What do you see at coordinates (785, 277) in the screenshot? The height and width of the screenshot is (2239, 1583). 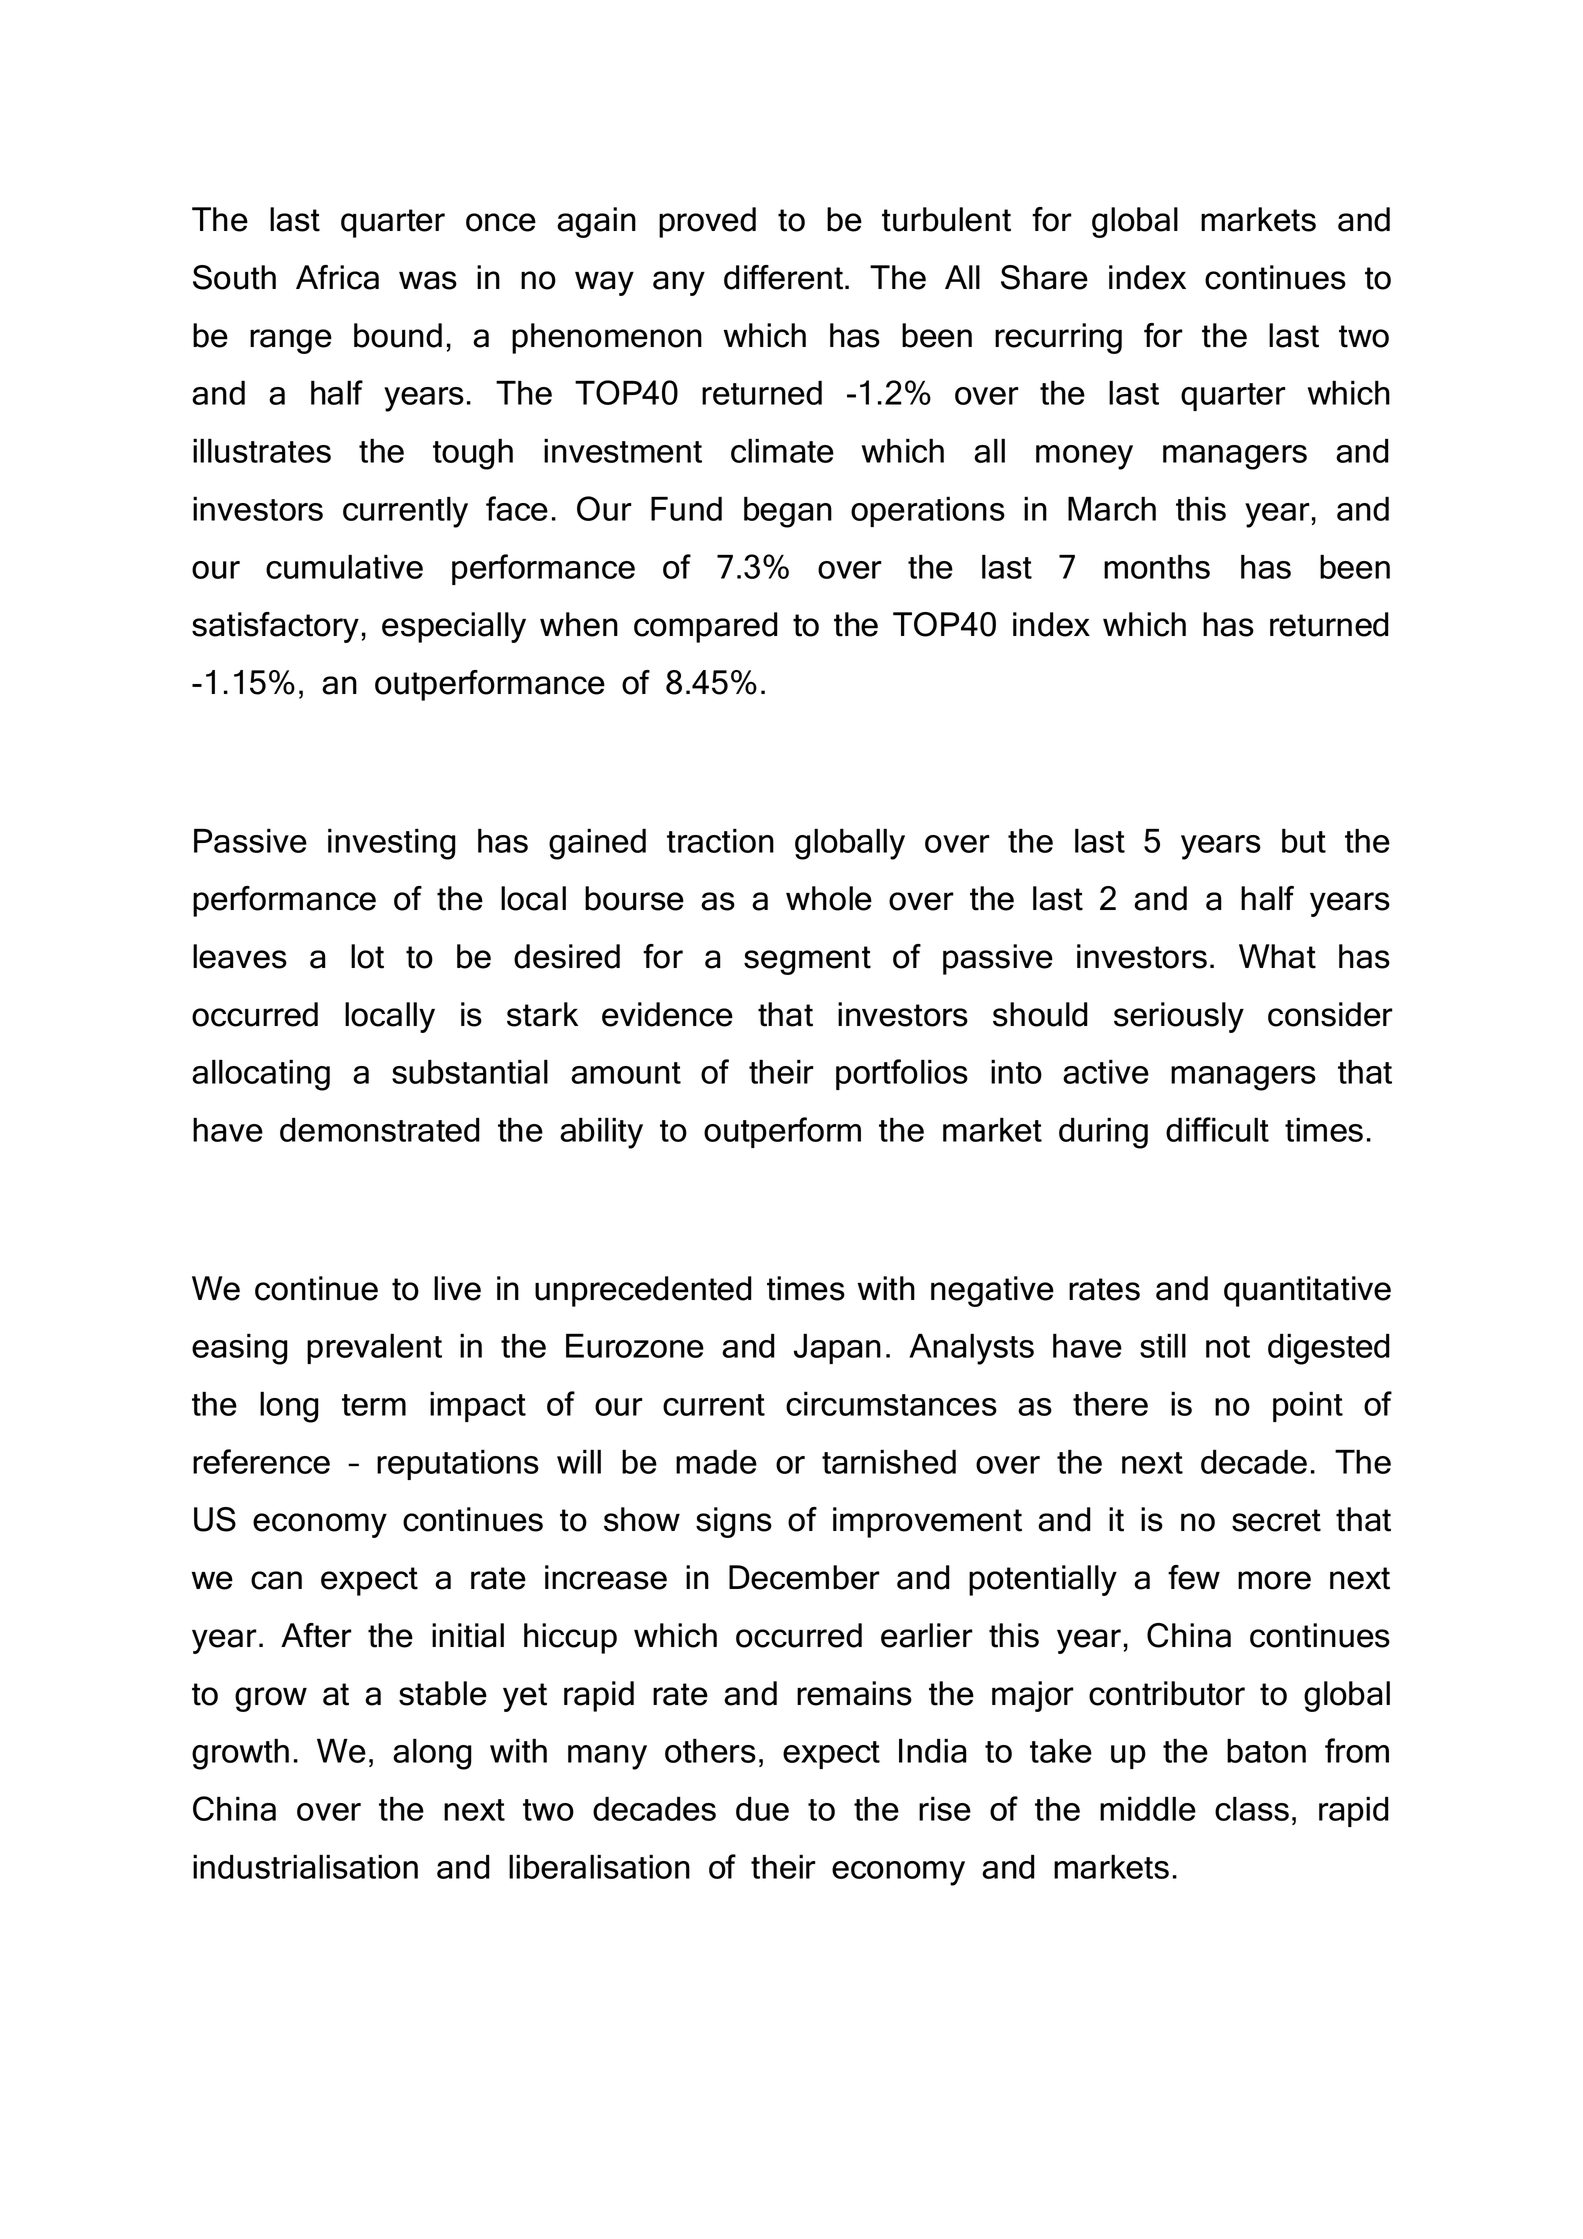 I see `different` at bounding box center [785, 277].
